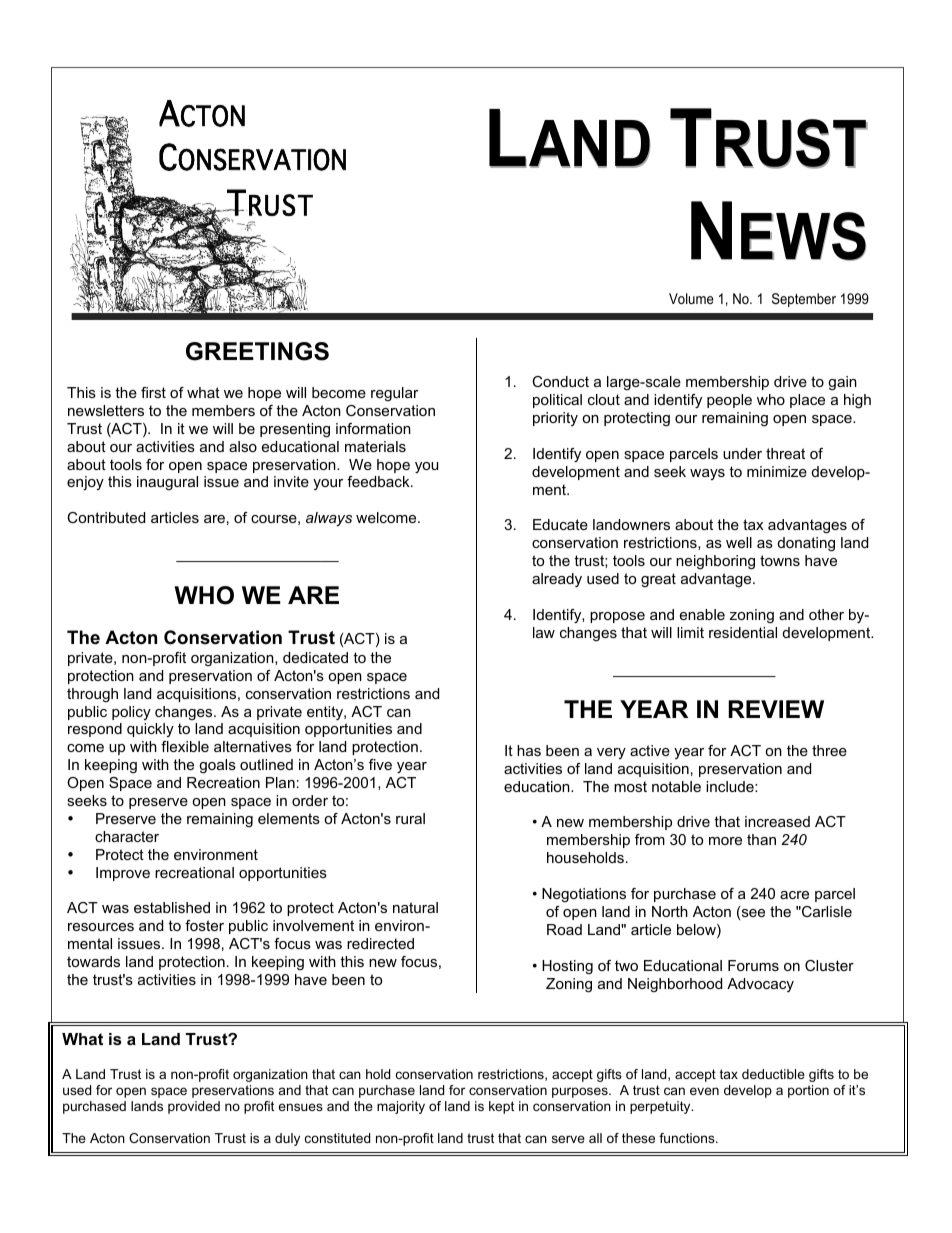  Describe the element at coordinates (410, 818) in the screenshot. I see `rural` at that location.
